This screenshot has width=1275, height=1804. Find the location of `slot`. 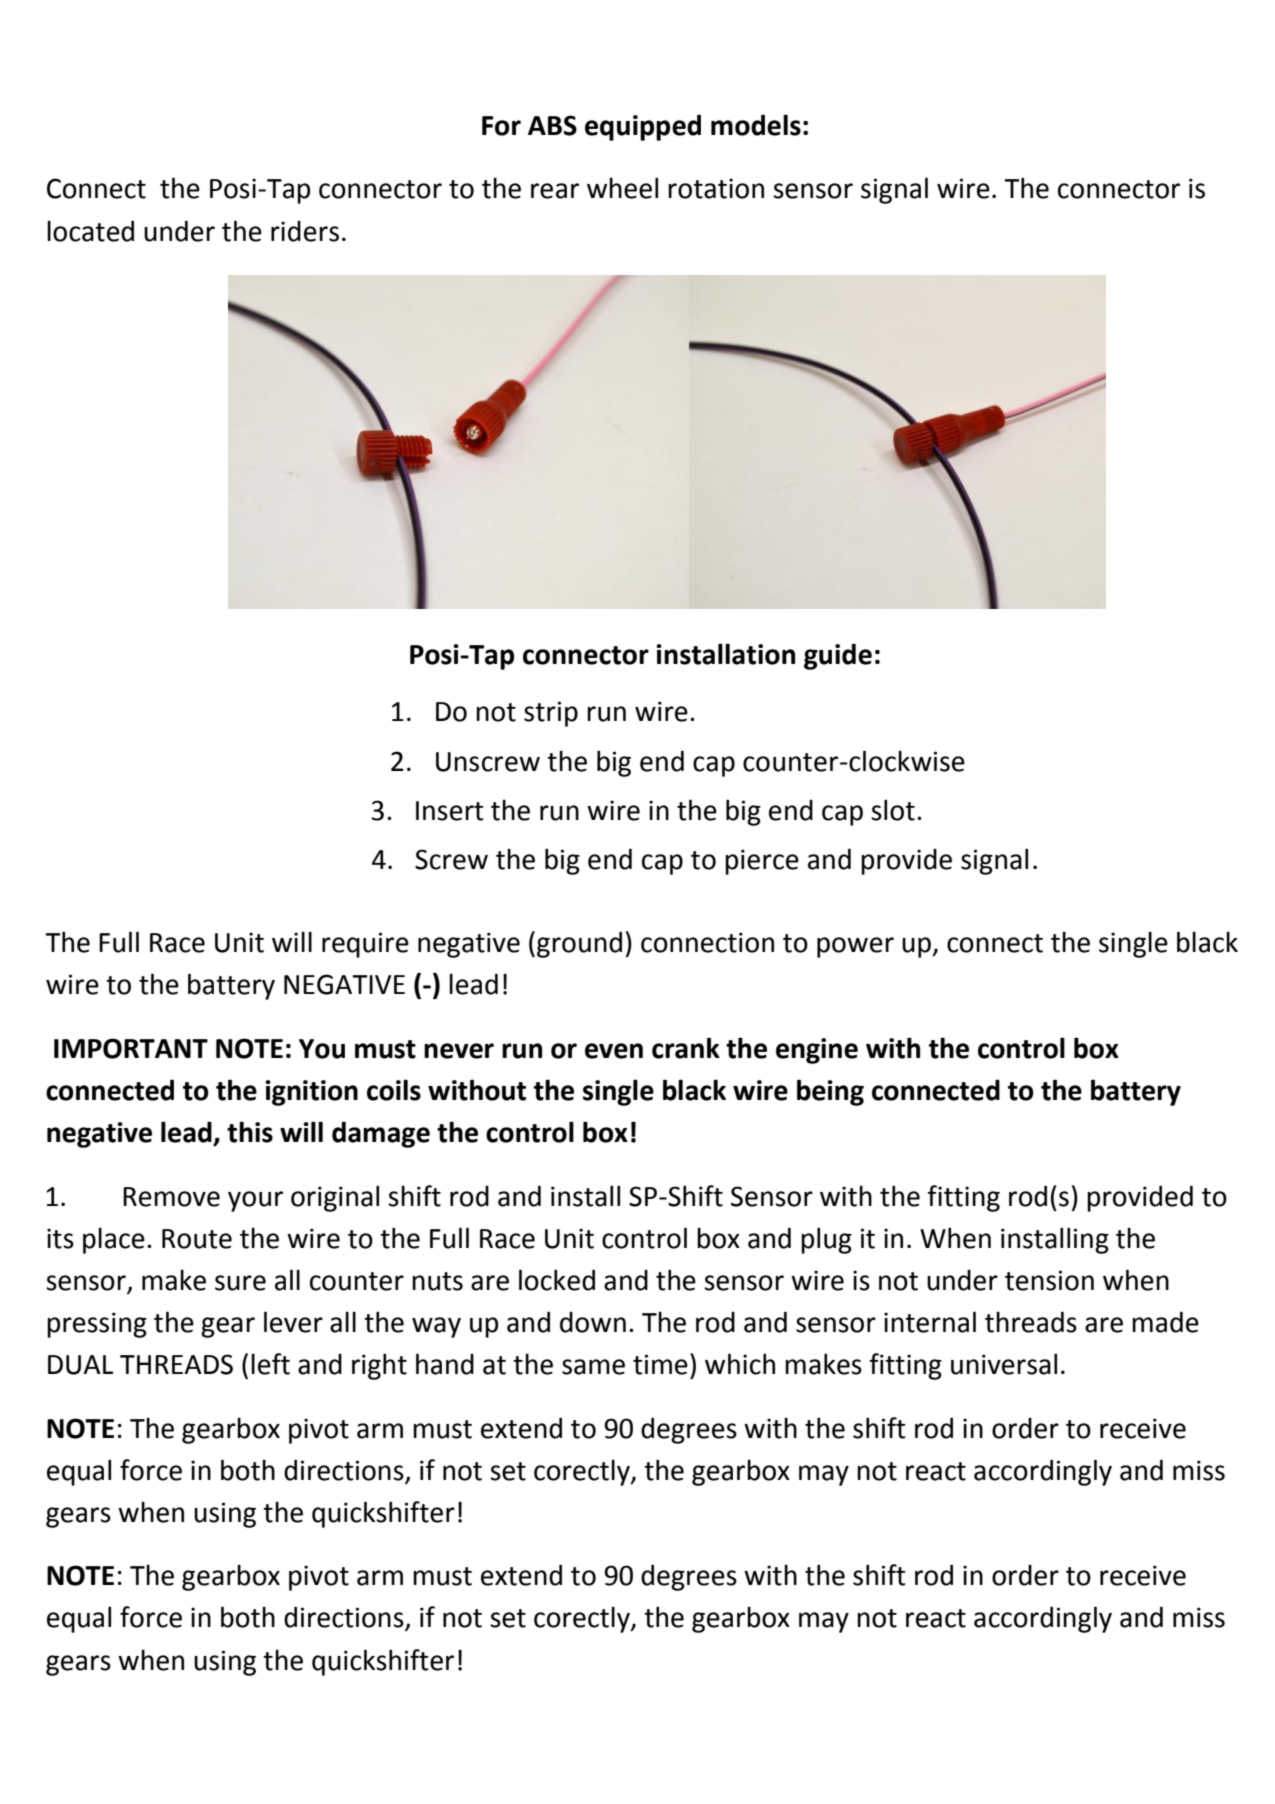

slot is located at coordinates (893, 810).
